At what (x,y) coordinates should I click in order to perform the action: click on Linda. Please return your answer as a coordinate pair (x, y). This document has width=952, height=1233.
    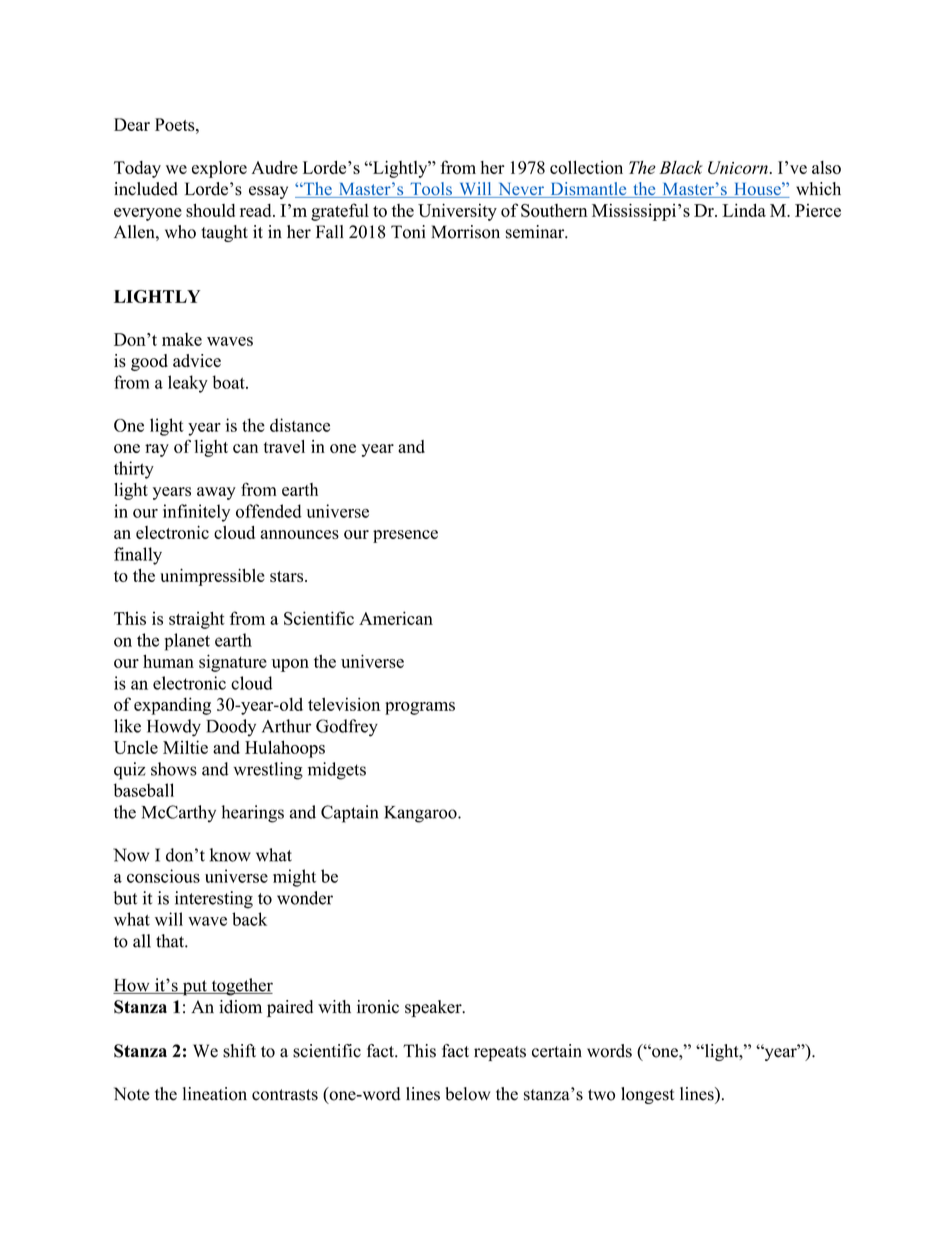
    Looking at the image, I should click on (744, 210).
